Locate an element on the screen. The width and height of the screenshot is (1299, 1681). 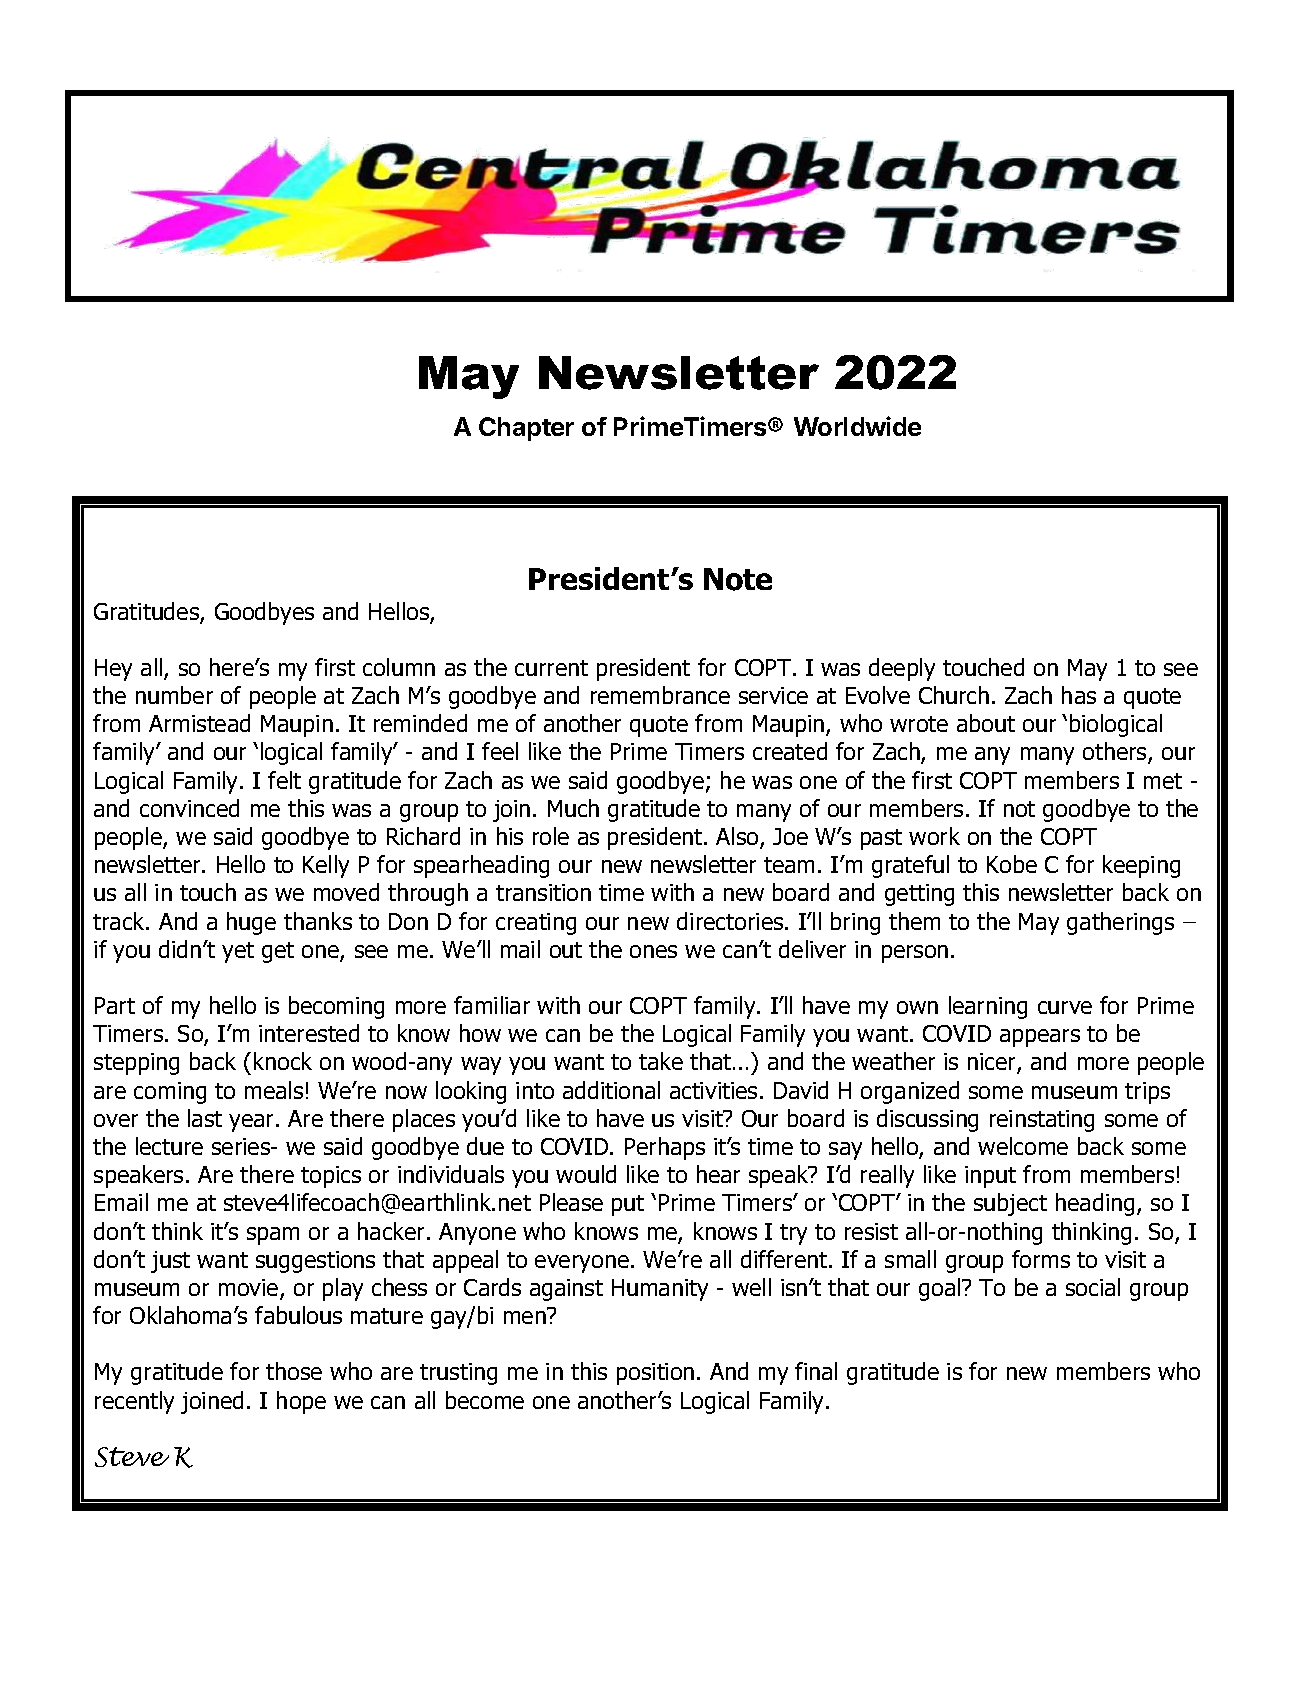
welcome is located at coordinates (1023, 1146).
